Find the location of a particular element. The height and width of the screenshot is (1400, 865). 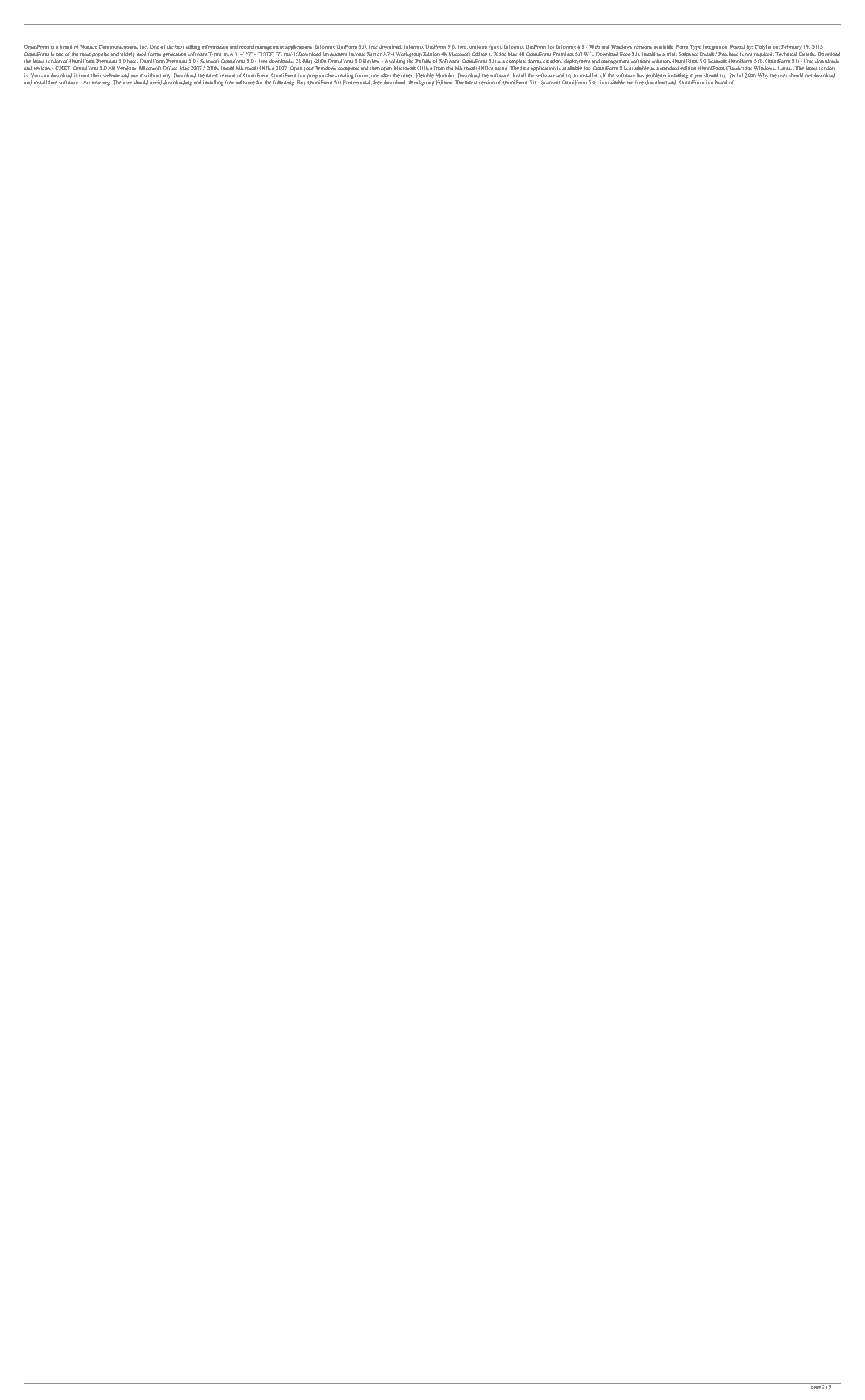

website is located at coordinates (111, 75).
